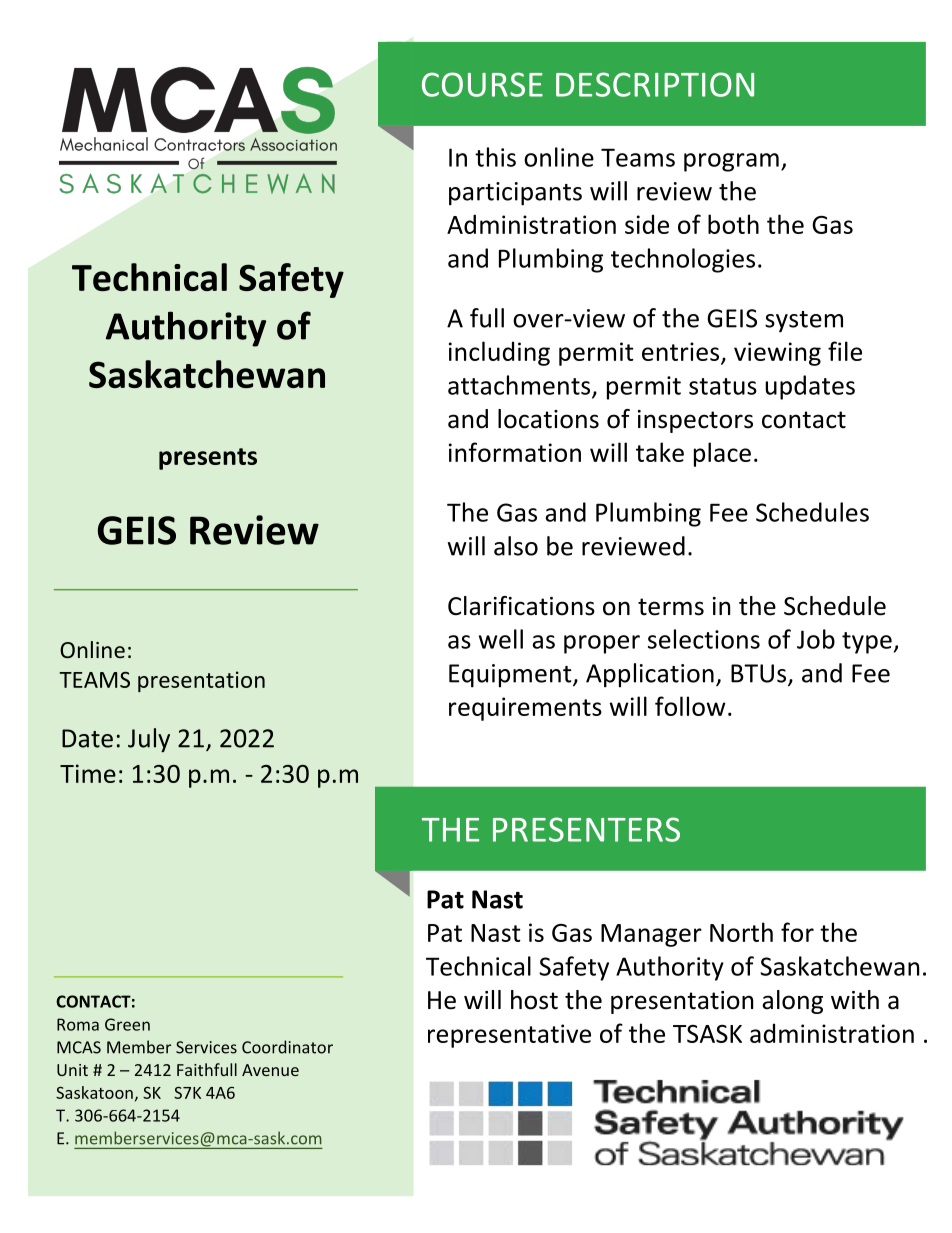 This screenshot has width=952, height=1233. What do you see at coordinates (495, 157) in the screenshot?
I see `this` at bounding box center [495, 157].
